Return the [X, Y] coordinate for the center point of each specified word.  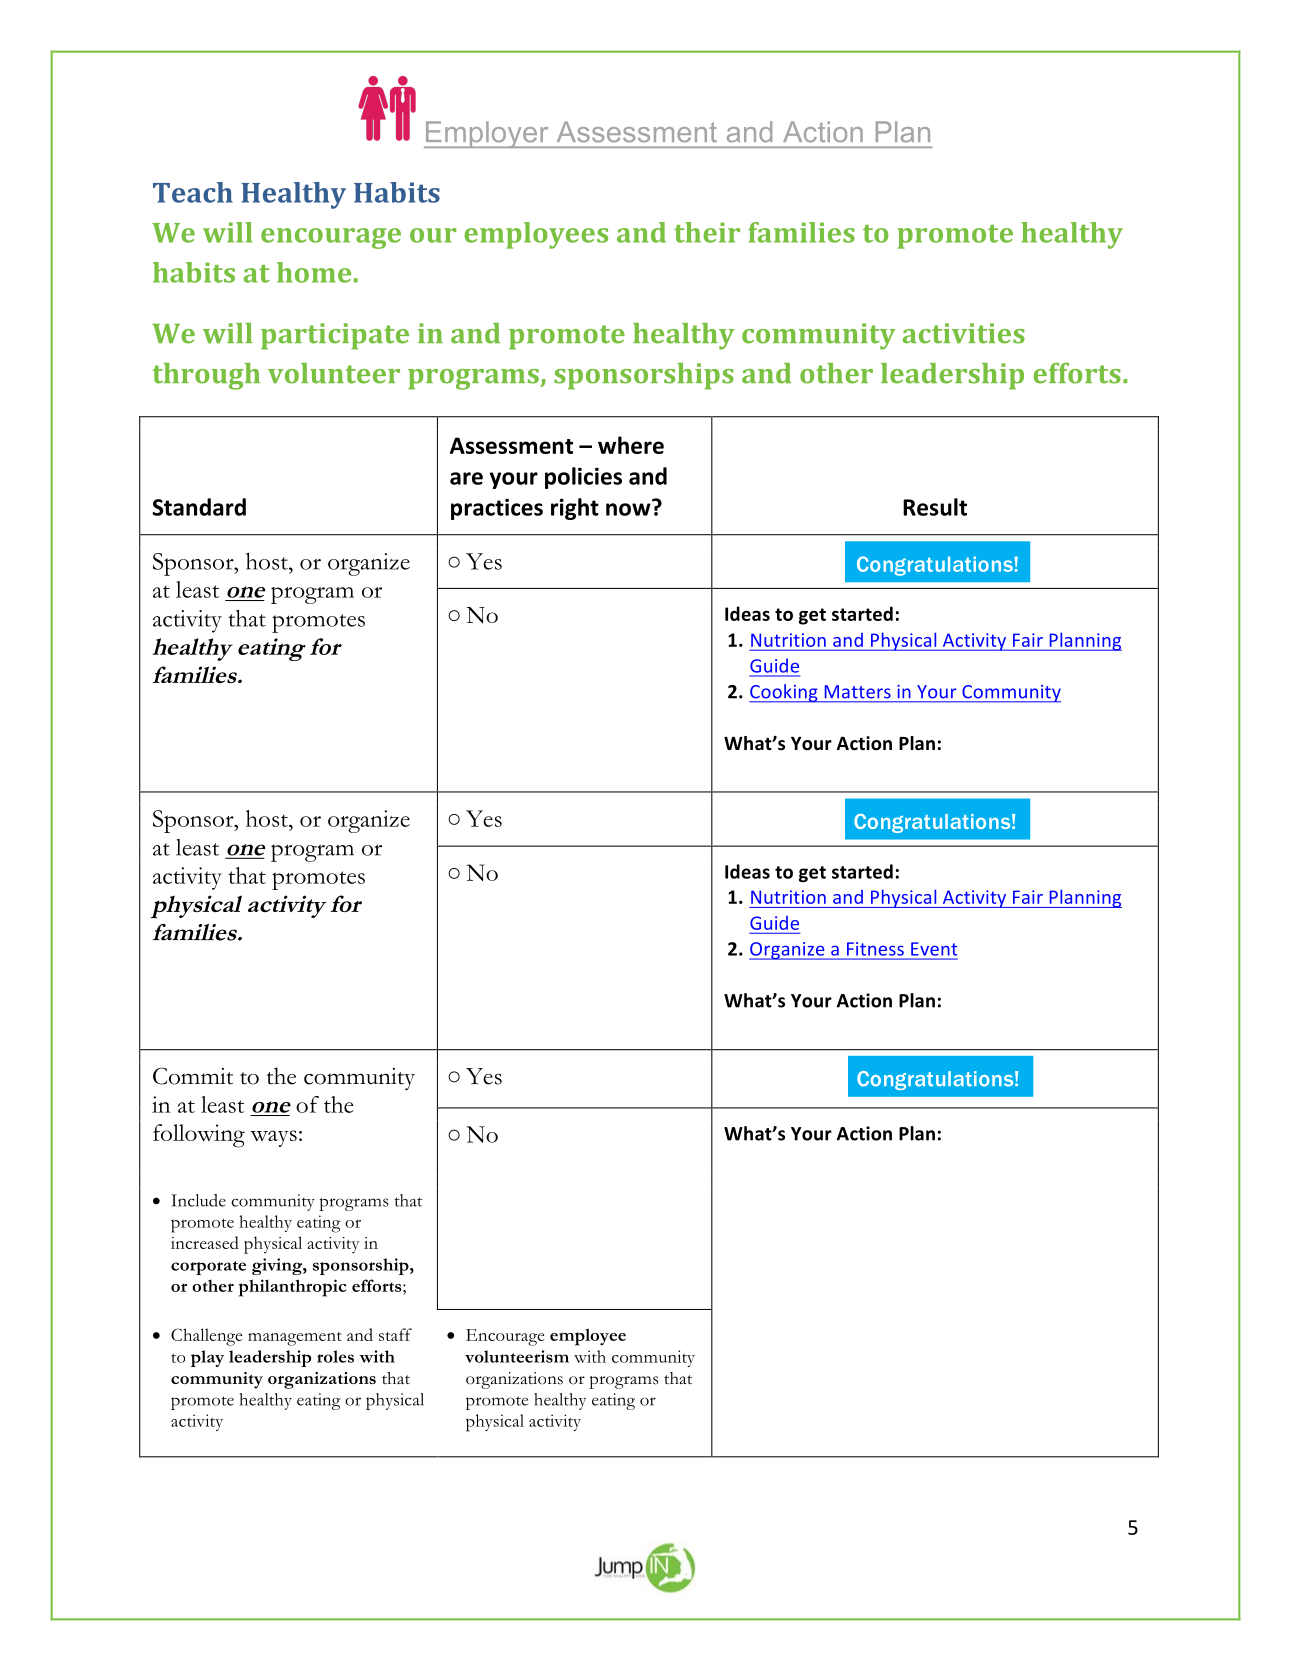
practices [497, 509]
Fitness [875, 949]
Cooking [784, 693]
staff [395, 1334]
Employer [487, 135]
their [707, 232]
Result [935, 507]
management [295, 1339]
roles [335, 1356]
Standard [199, 507]
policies [583, 478]
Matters [858, 691]
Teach [193, 192]
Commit [193, 1076]
